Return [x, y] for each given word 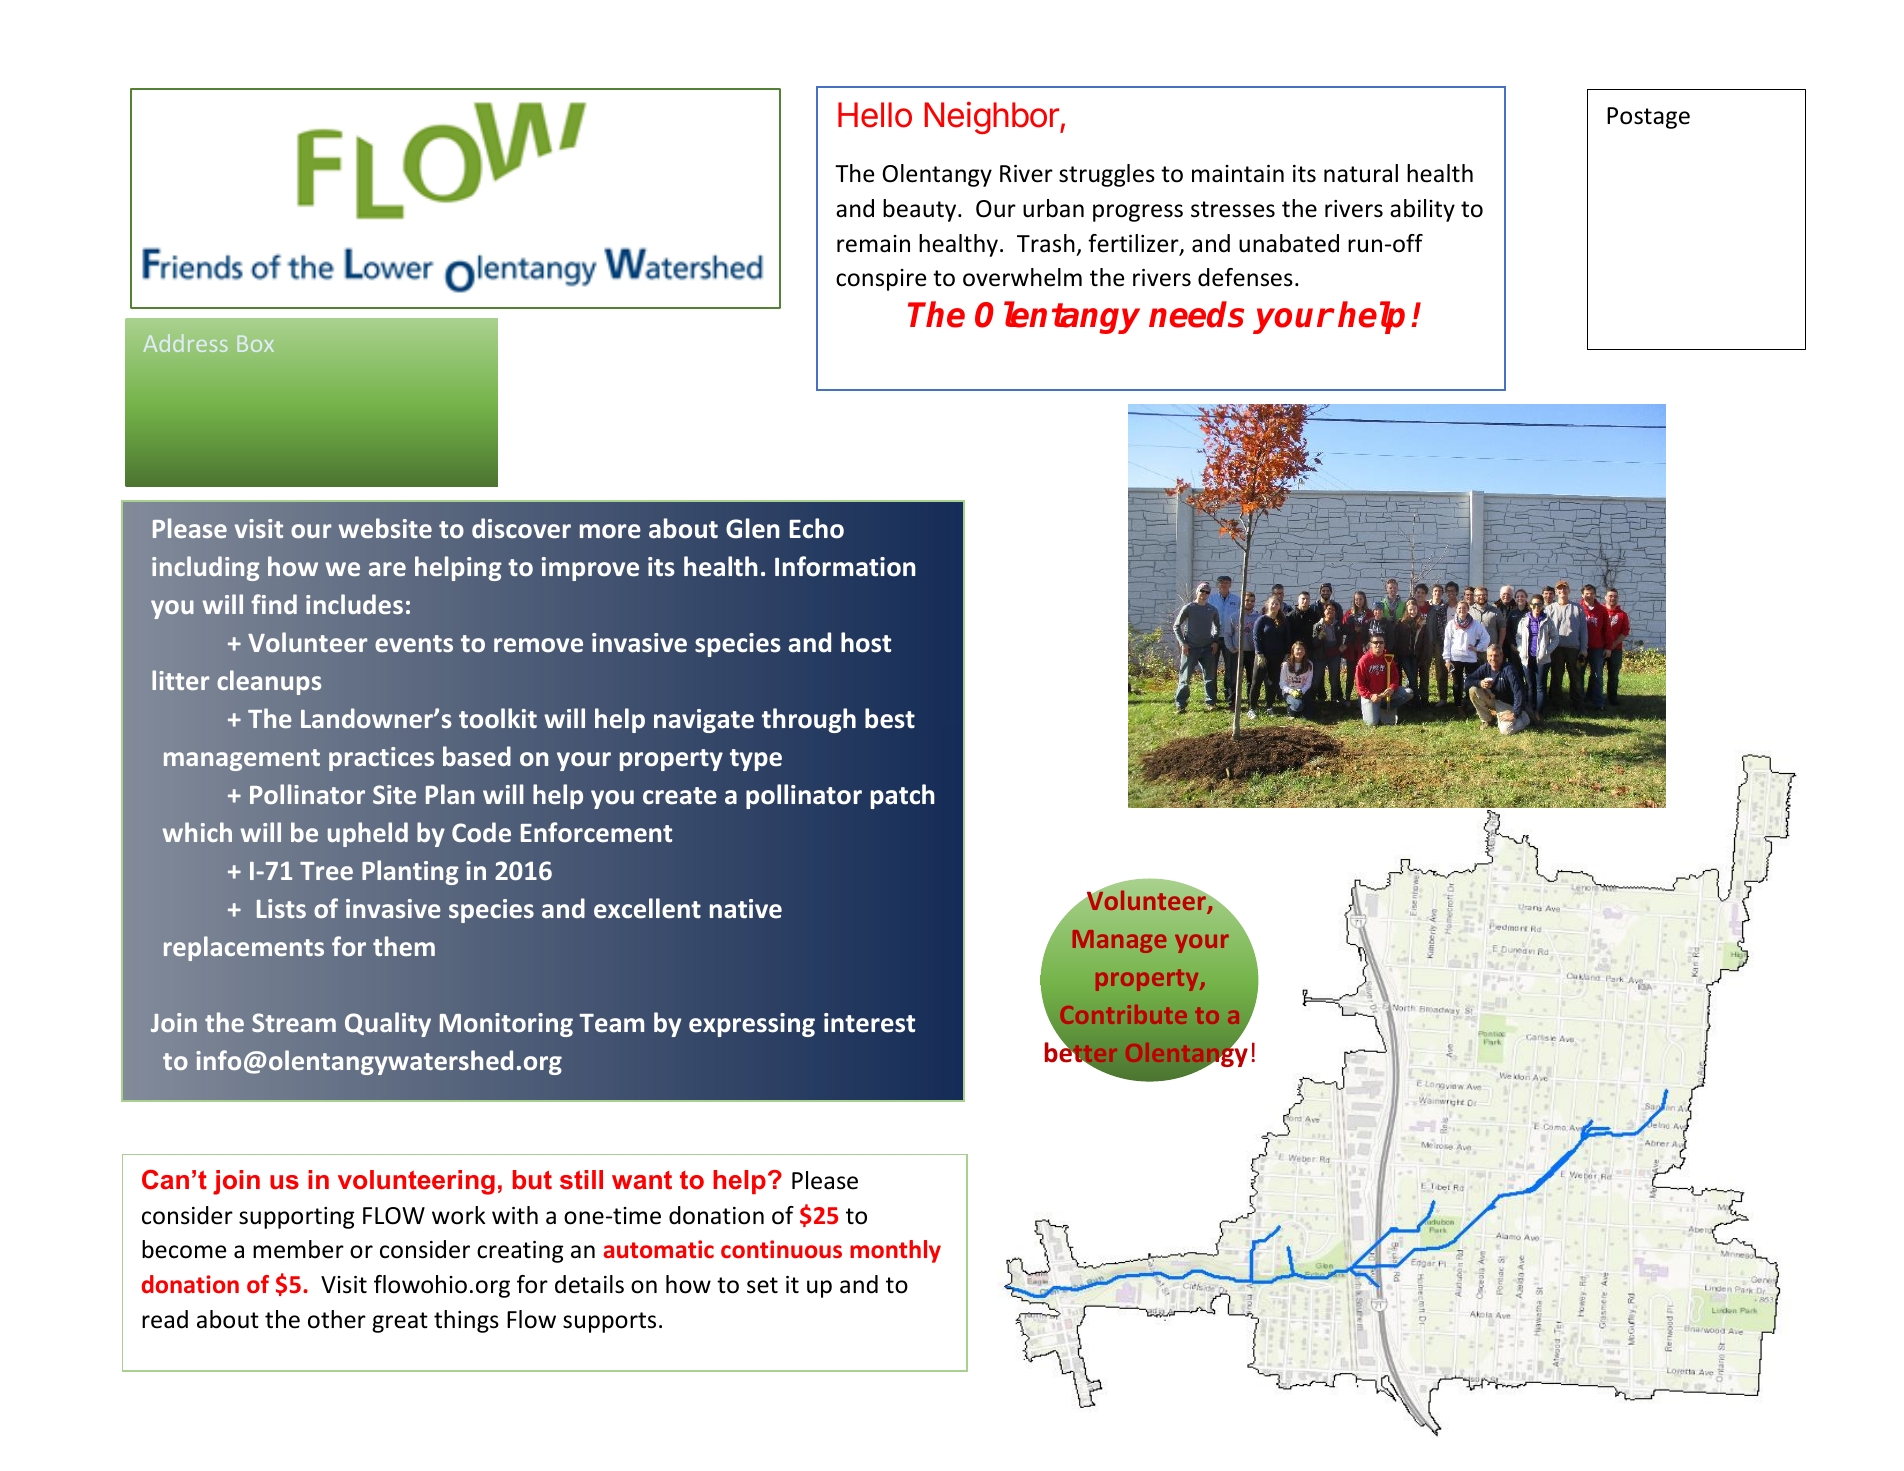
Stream [294, 1022]
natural [1361, 173]
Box [255, 343]
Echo [816, 528]
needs [1196, 314]
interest [869, 1023]
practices [381, 759]
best [890, 718]
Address [185, 343]
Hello [875, 115]
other [337, 1319]
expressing [752, 1025]
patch [902, 796]
